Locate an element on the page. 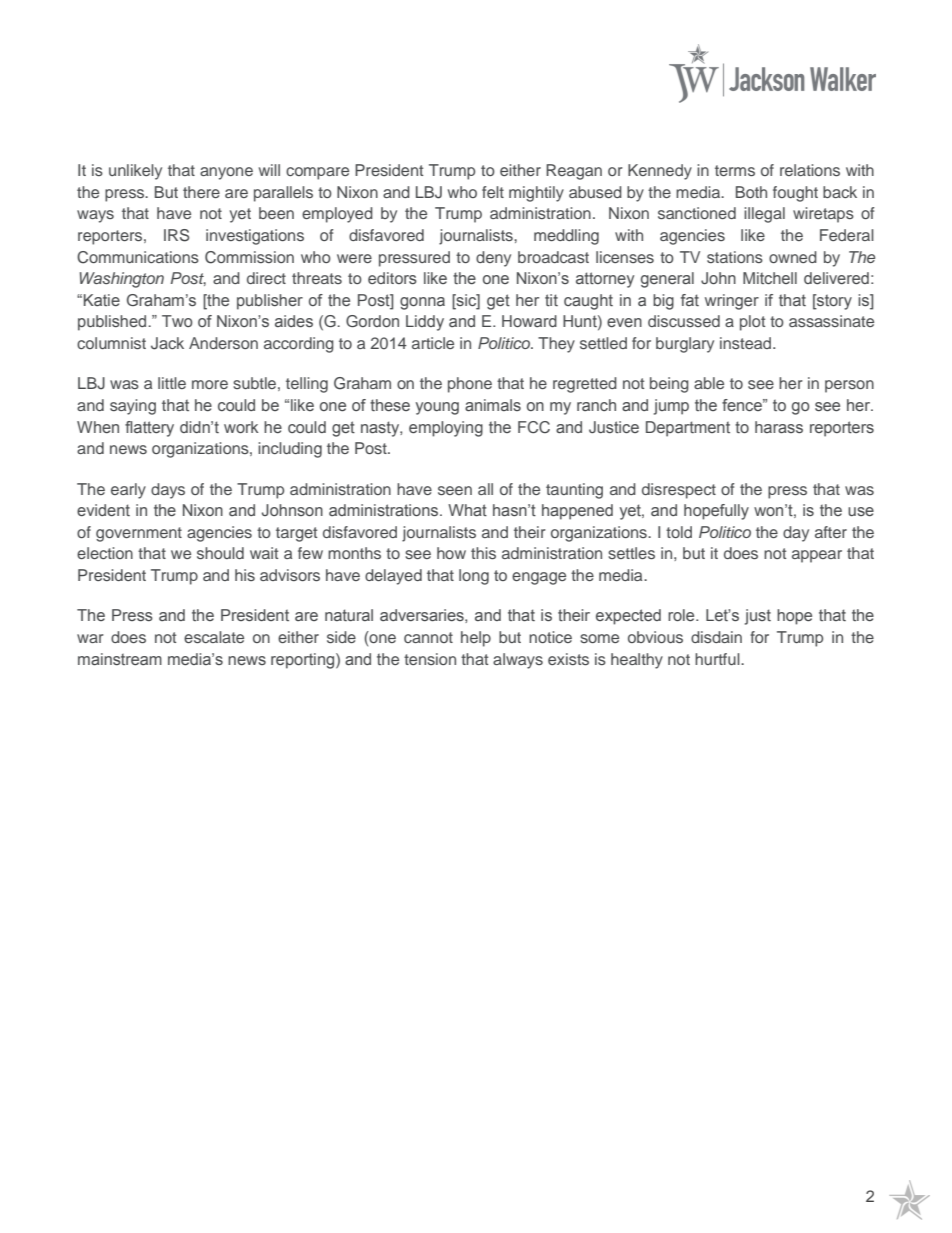 Image resolution: width=952 pixels, height=1233 pixels. help is located at coordinates (476, 639).
